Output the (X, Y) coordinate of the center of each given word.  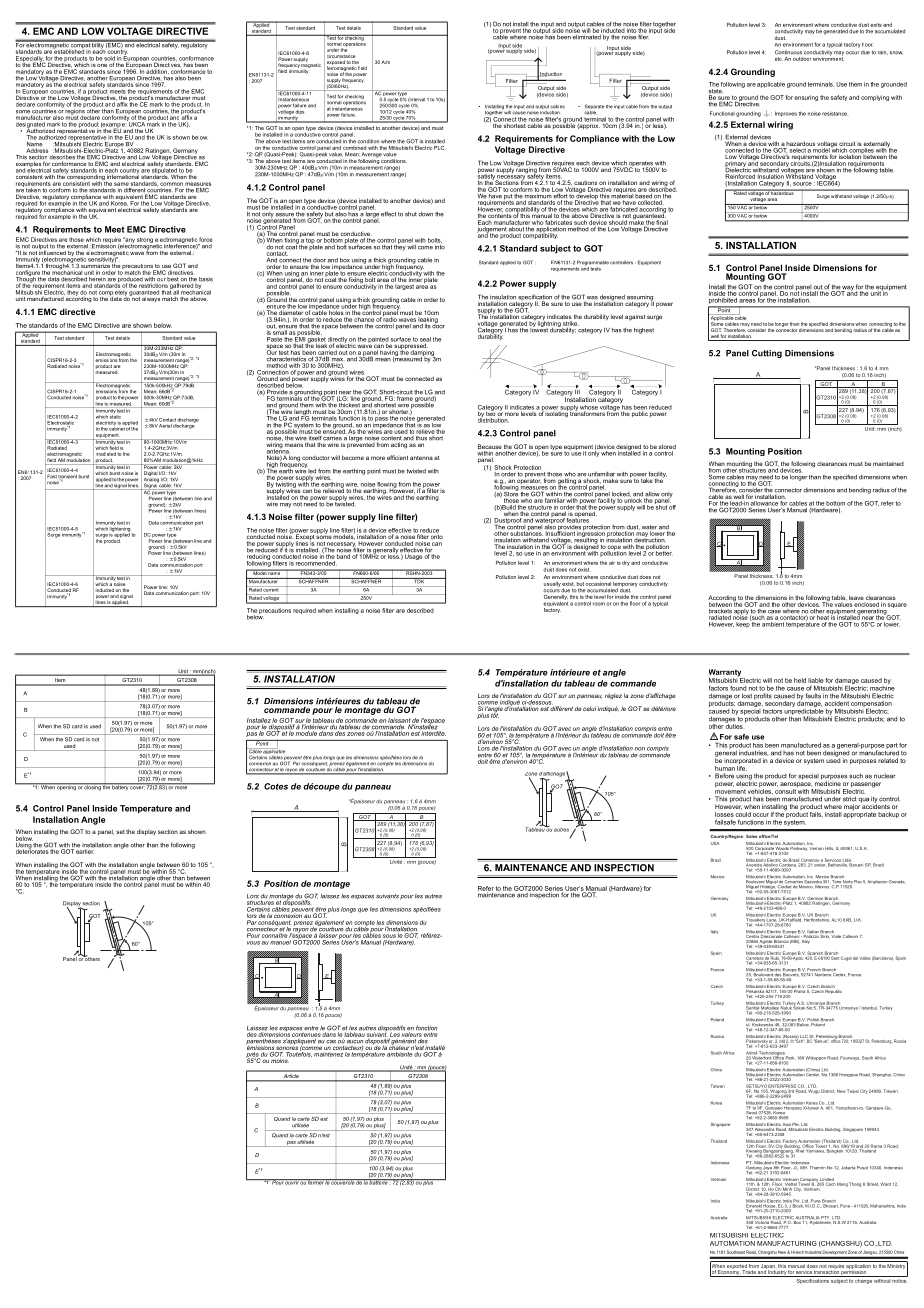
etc (779, 59)
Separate (595, 108)
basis (206, 279)
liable (816, 680)
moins (280, 1059)
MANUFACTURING (787, 1243)
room (599, 604)
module (306, 733)
